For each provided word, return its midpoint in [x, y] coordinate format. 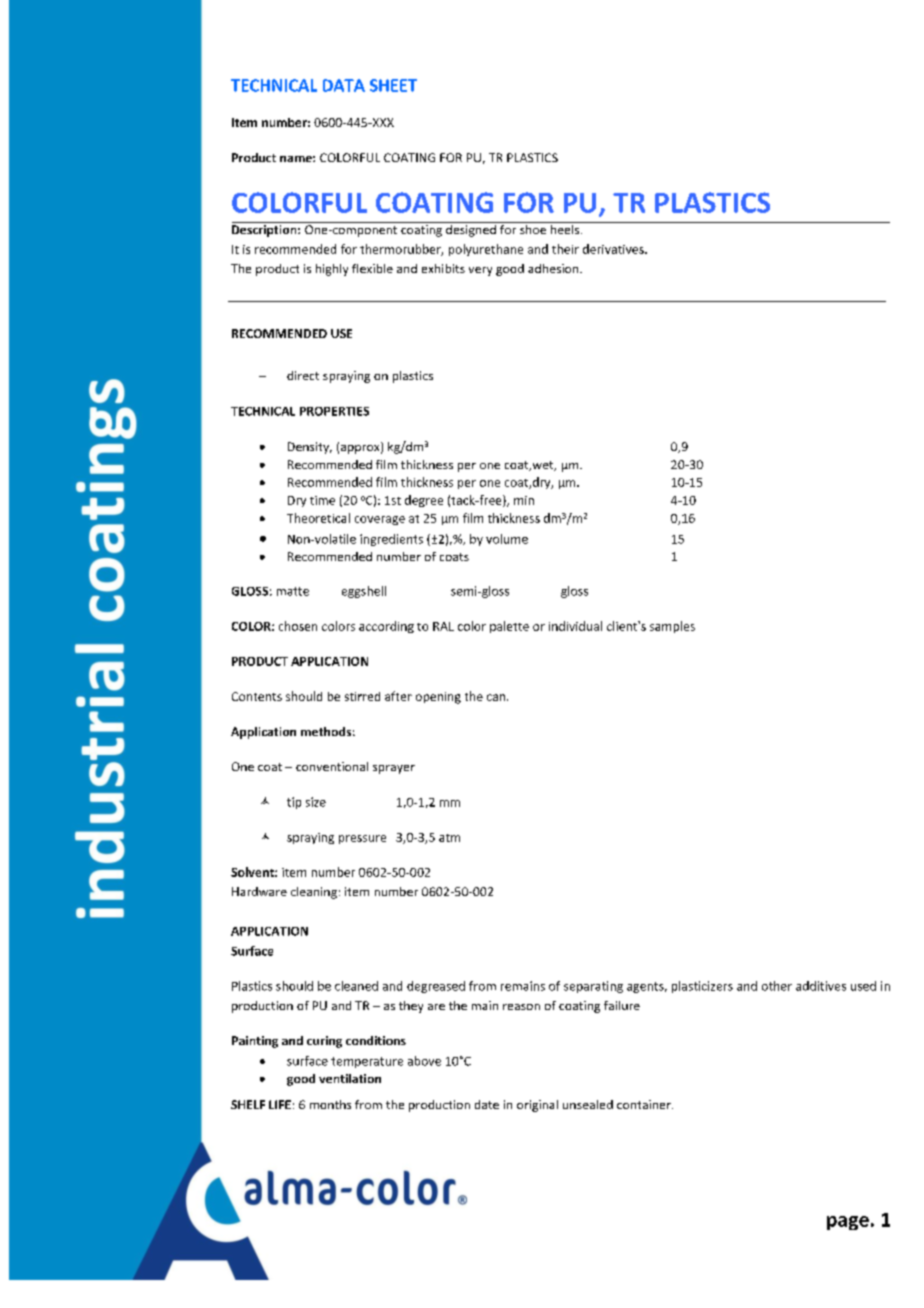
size [316, 802]
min [524, 500]
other [777, 986]
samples [672, 627]
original [537, 1106]
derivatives [614, 249]
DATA [344, 85]
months [330, 1104]
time [322, 500]
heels [565, 228]
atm [449, 838]
